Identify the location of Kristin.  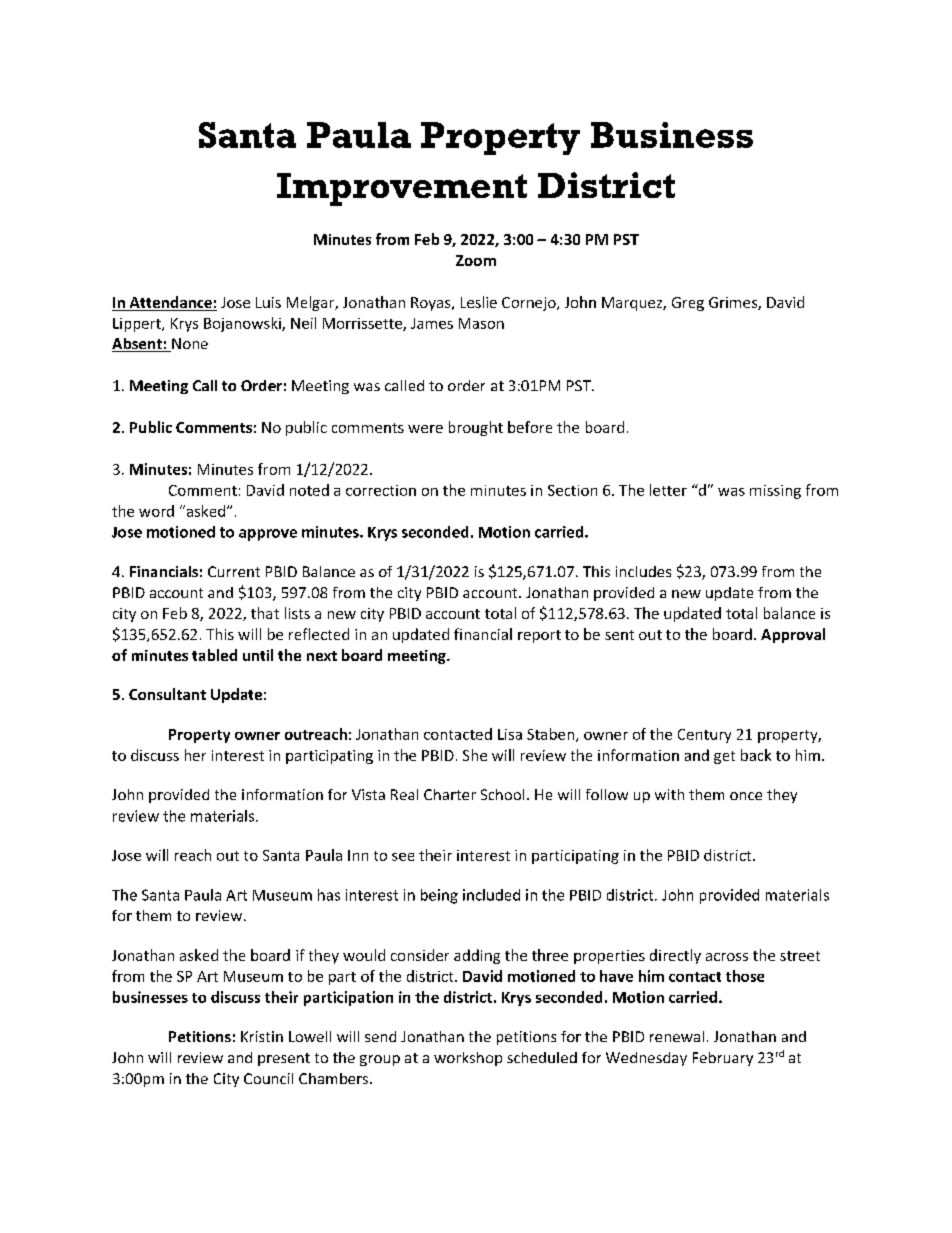
(262, 1036).
